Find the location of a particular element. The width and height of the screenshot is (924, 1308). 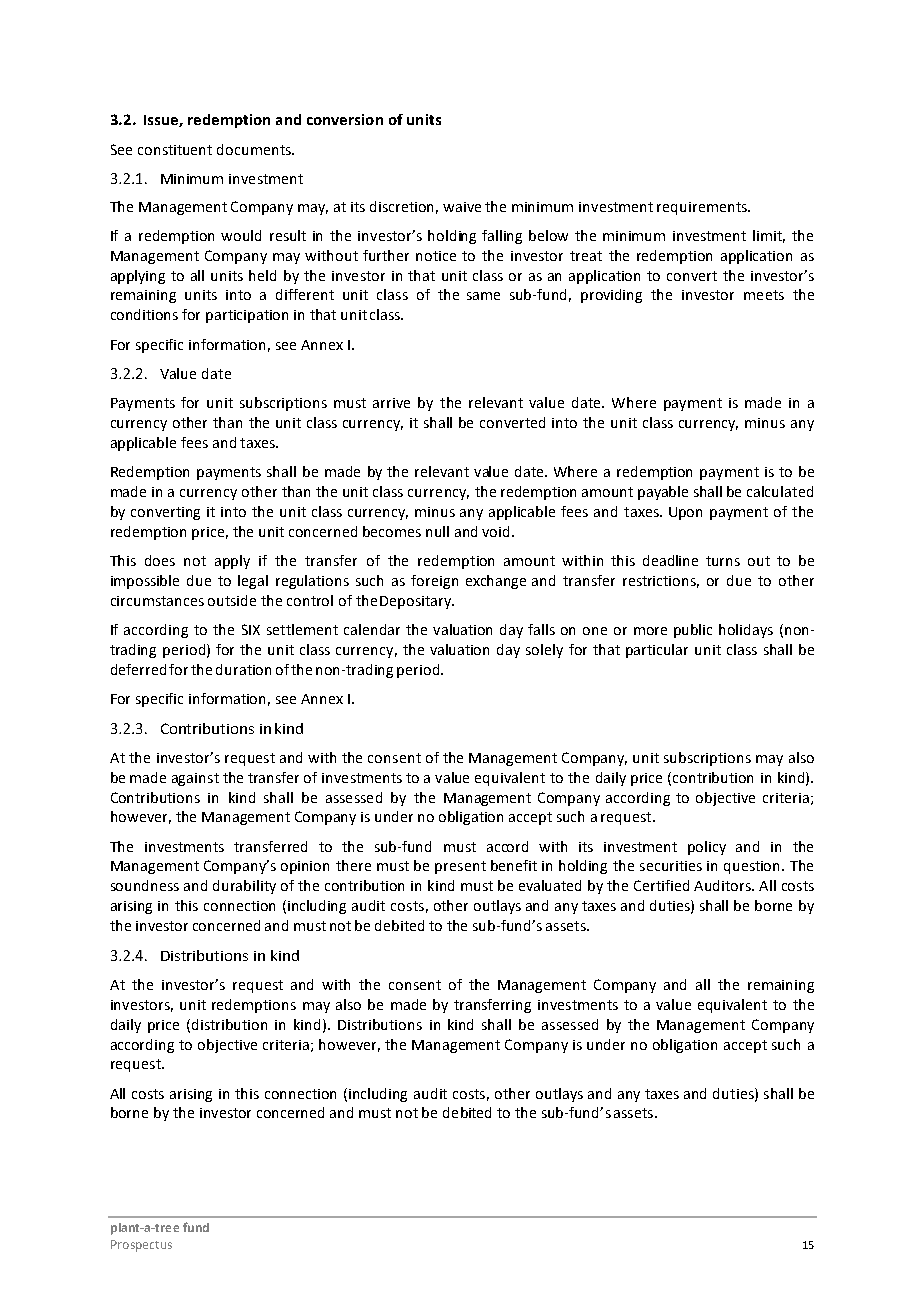

waive is located at coordinates (462, 207).
